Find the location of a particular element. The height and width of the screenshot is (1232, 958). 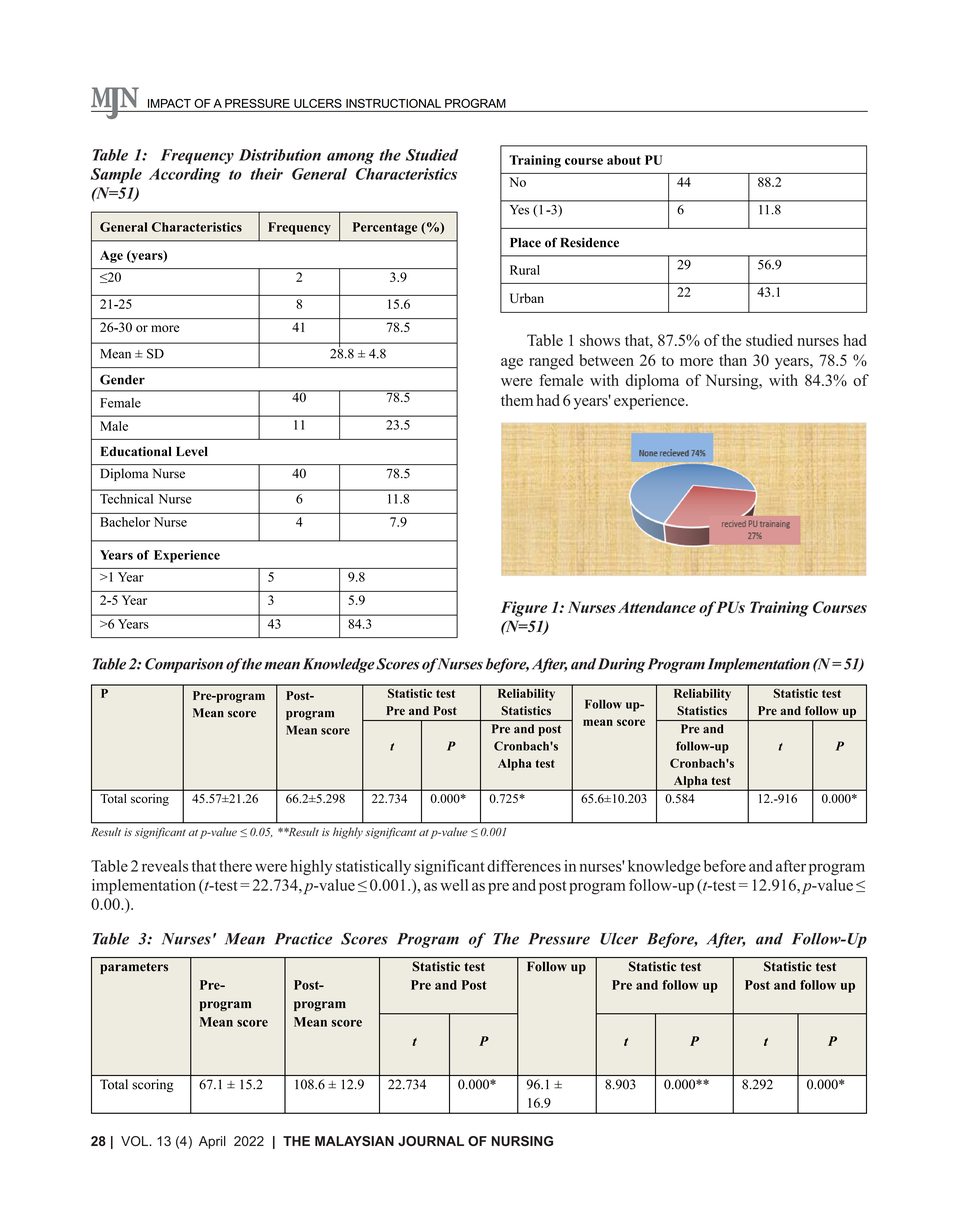

Comparison is located at coordinates (184, 665).
